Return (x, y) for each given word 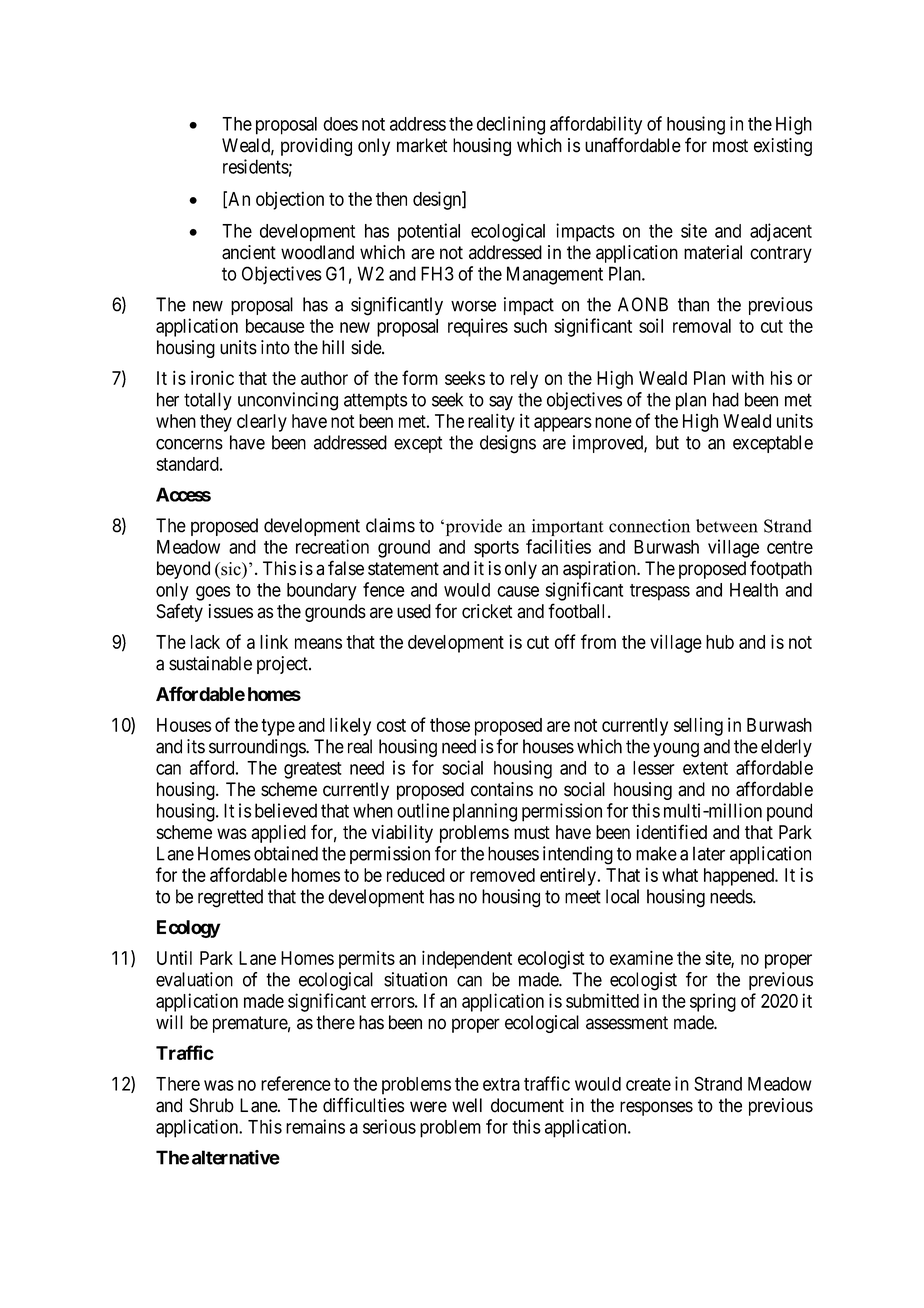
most (730, 146)
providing (316, 147)
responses (656, 1108)
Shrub (211, 1105)
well (467, 1105)
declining (511, 125)
